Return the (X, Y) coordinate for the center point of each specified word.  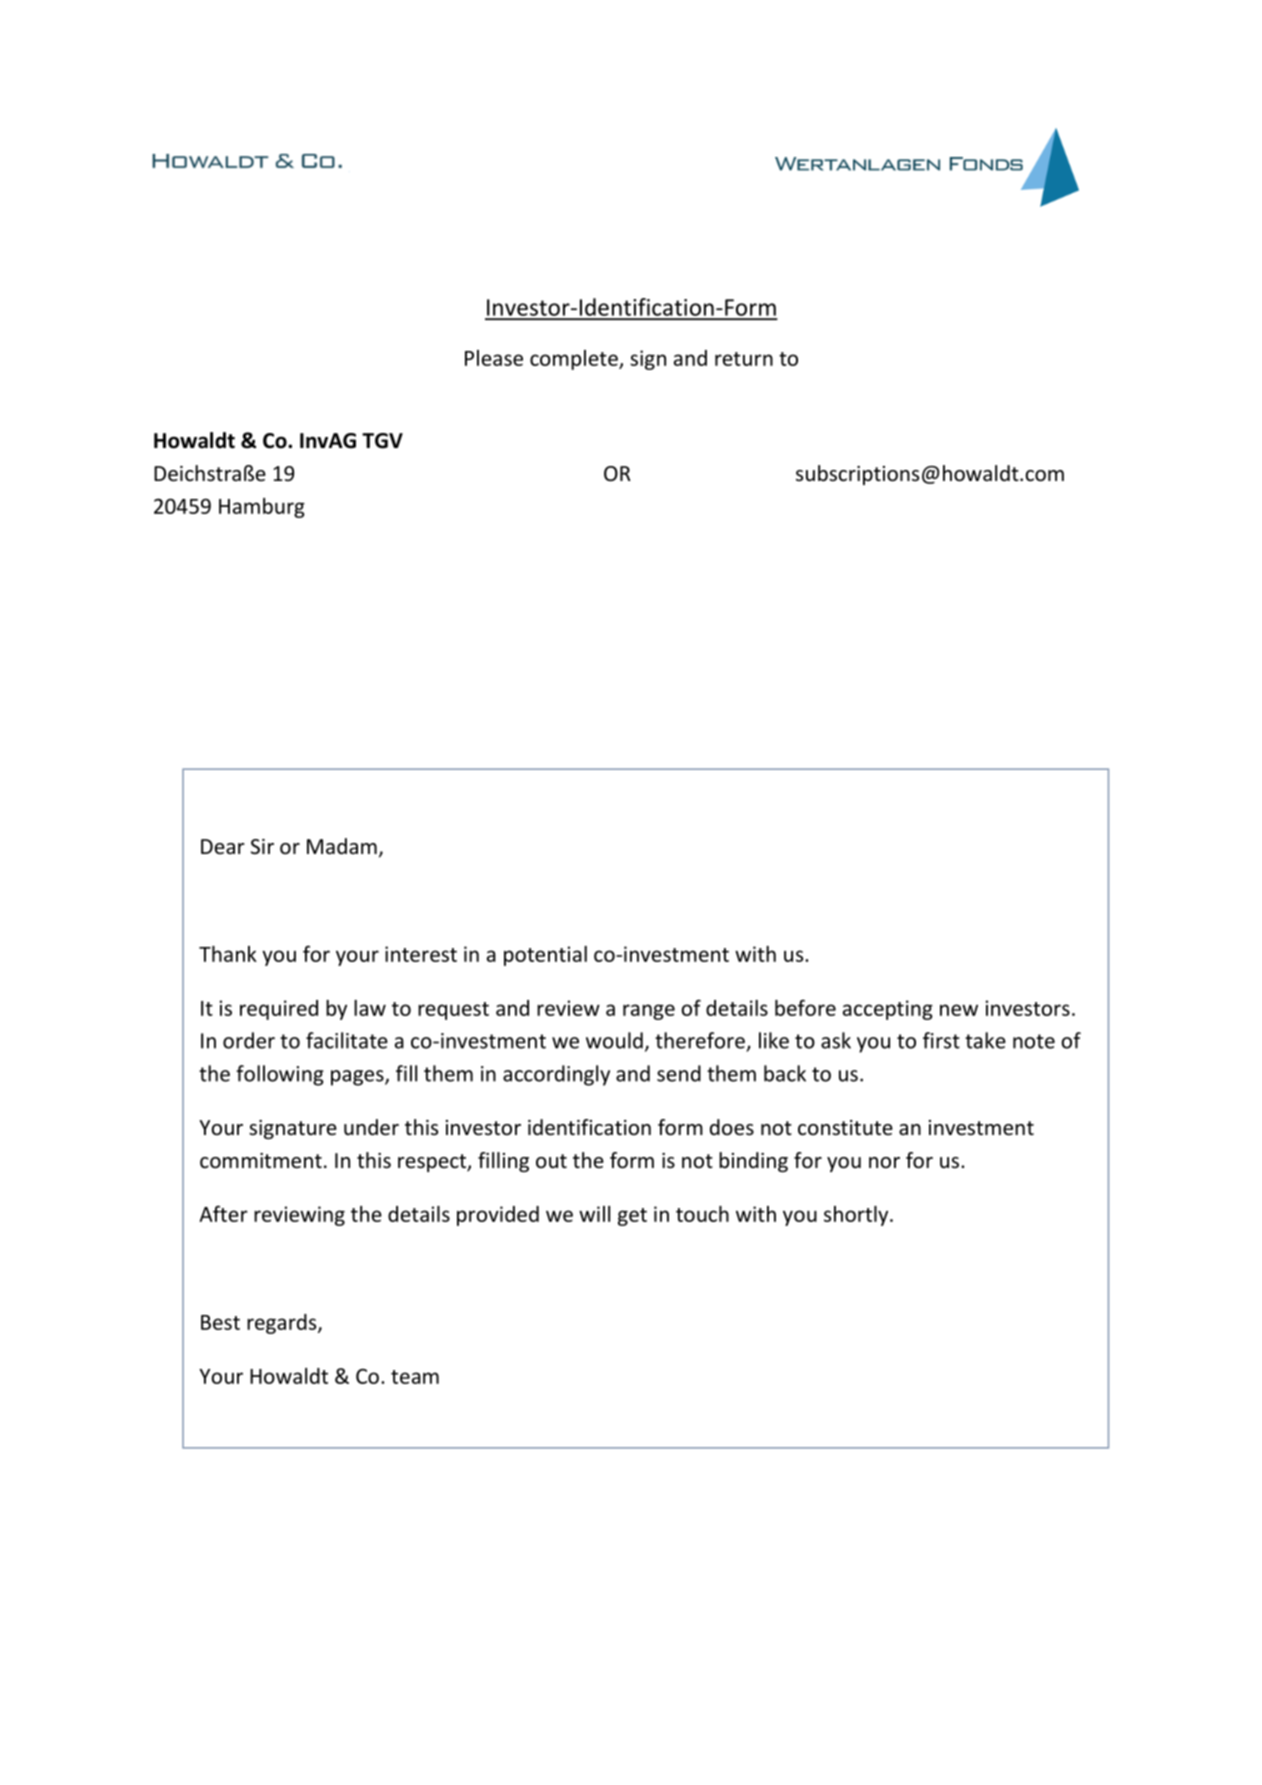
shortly (857, 1216)
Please (494, 358)
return (744, 359)
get (632, 1217)
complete (575, 360)
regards (283, 1324)
